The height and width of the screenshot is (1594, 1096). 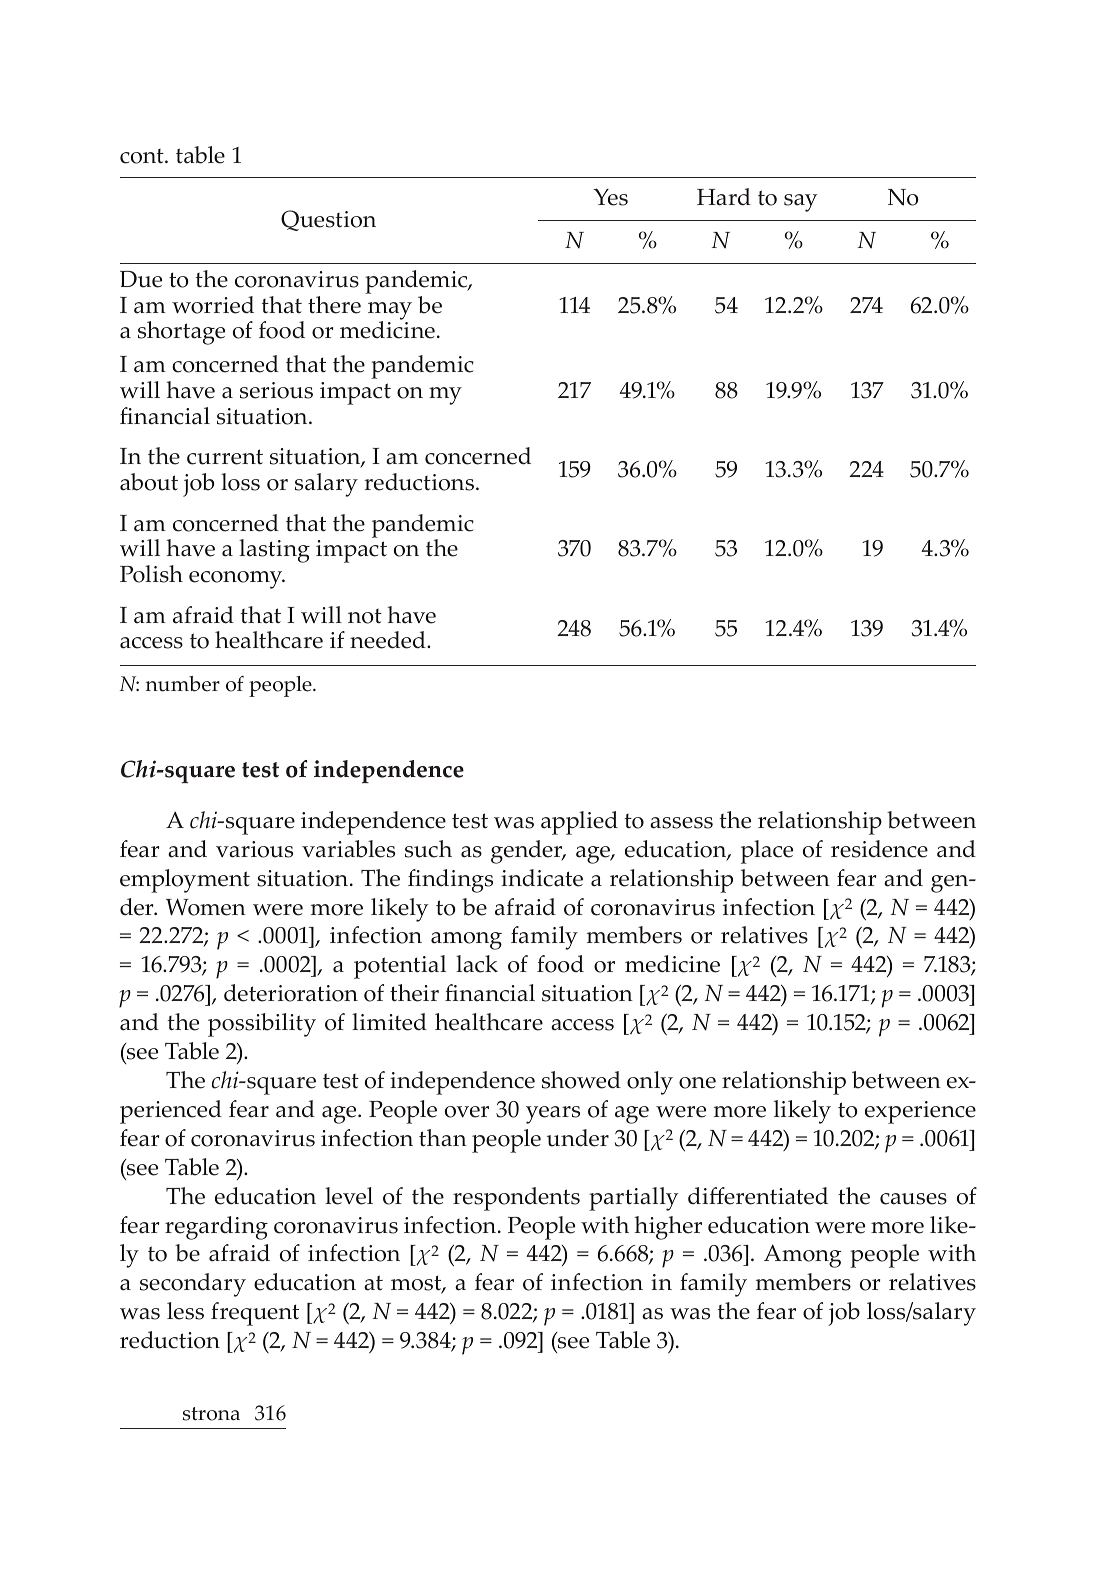 What do you see at coordinates (516, 1199) in the screenshot?
I see `respondents` at bounding box center [516, 1199].
